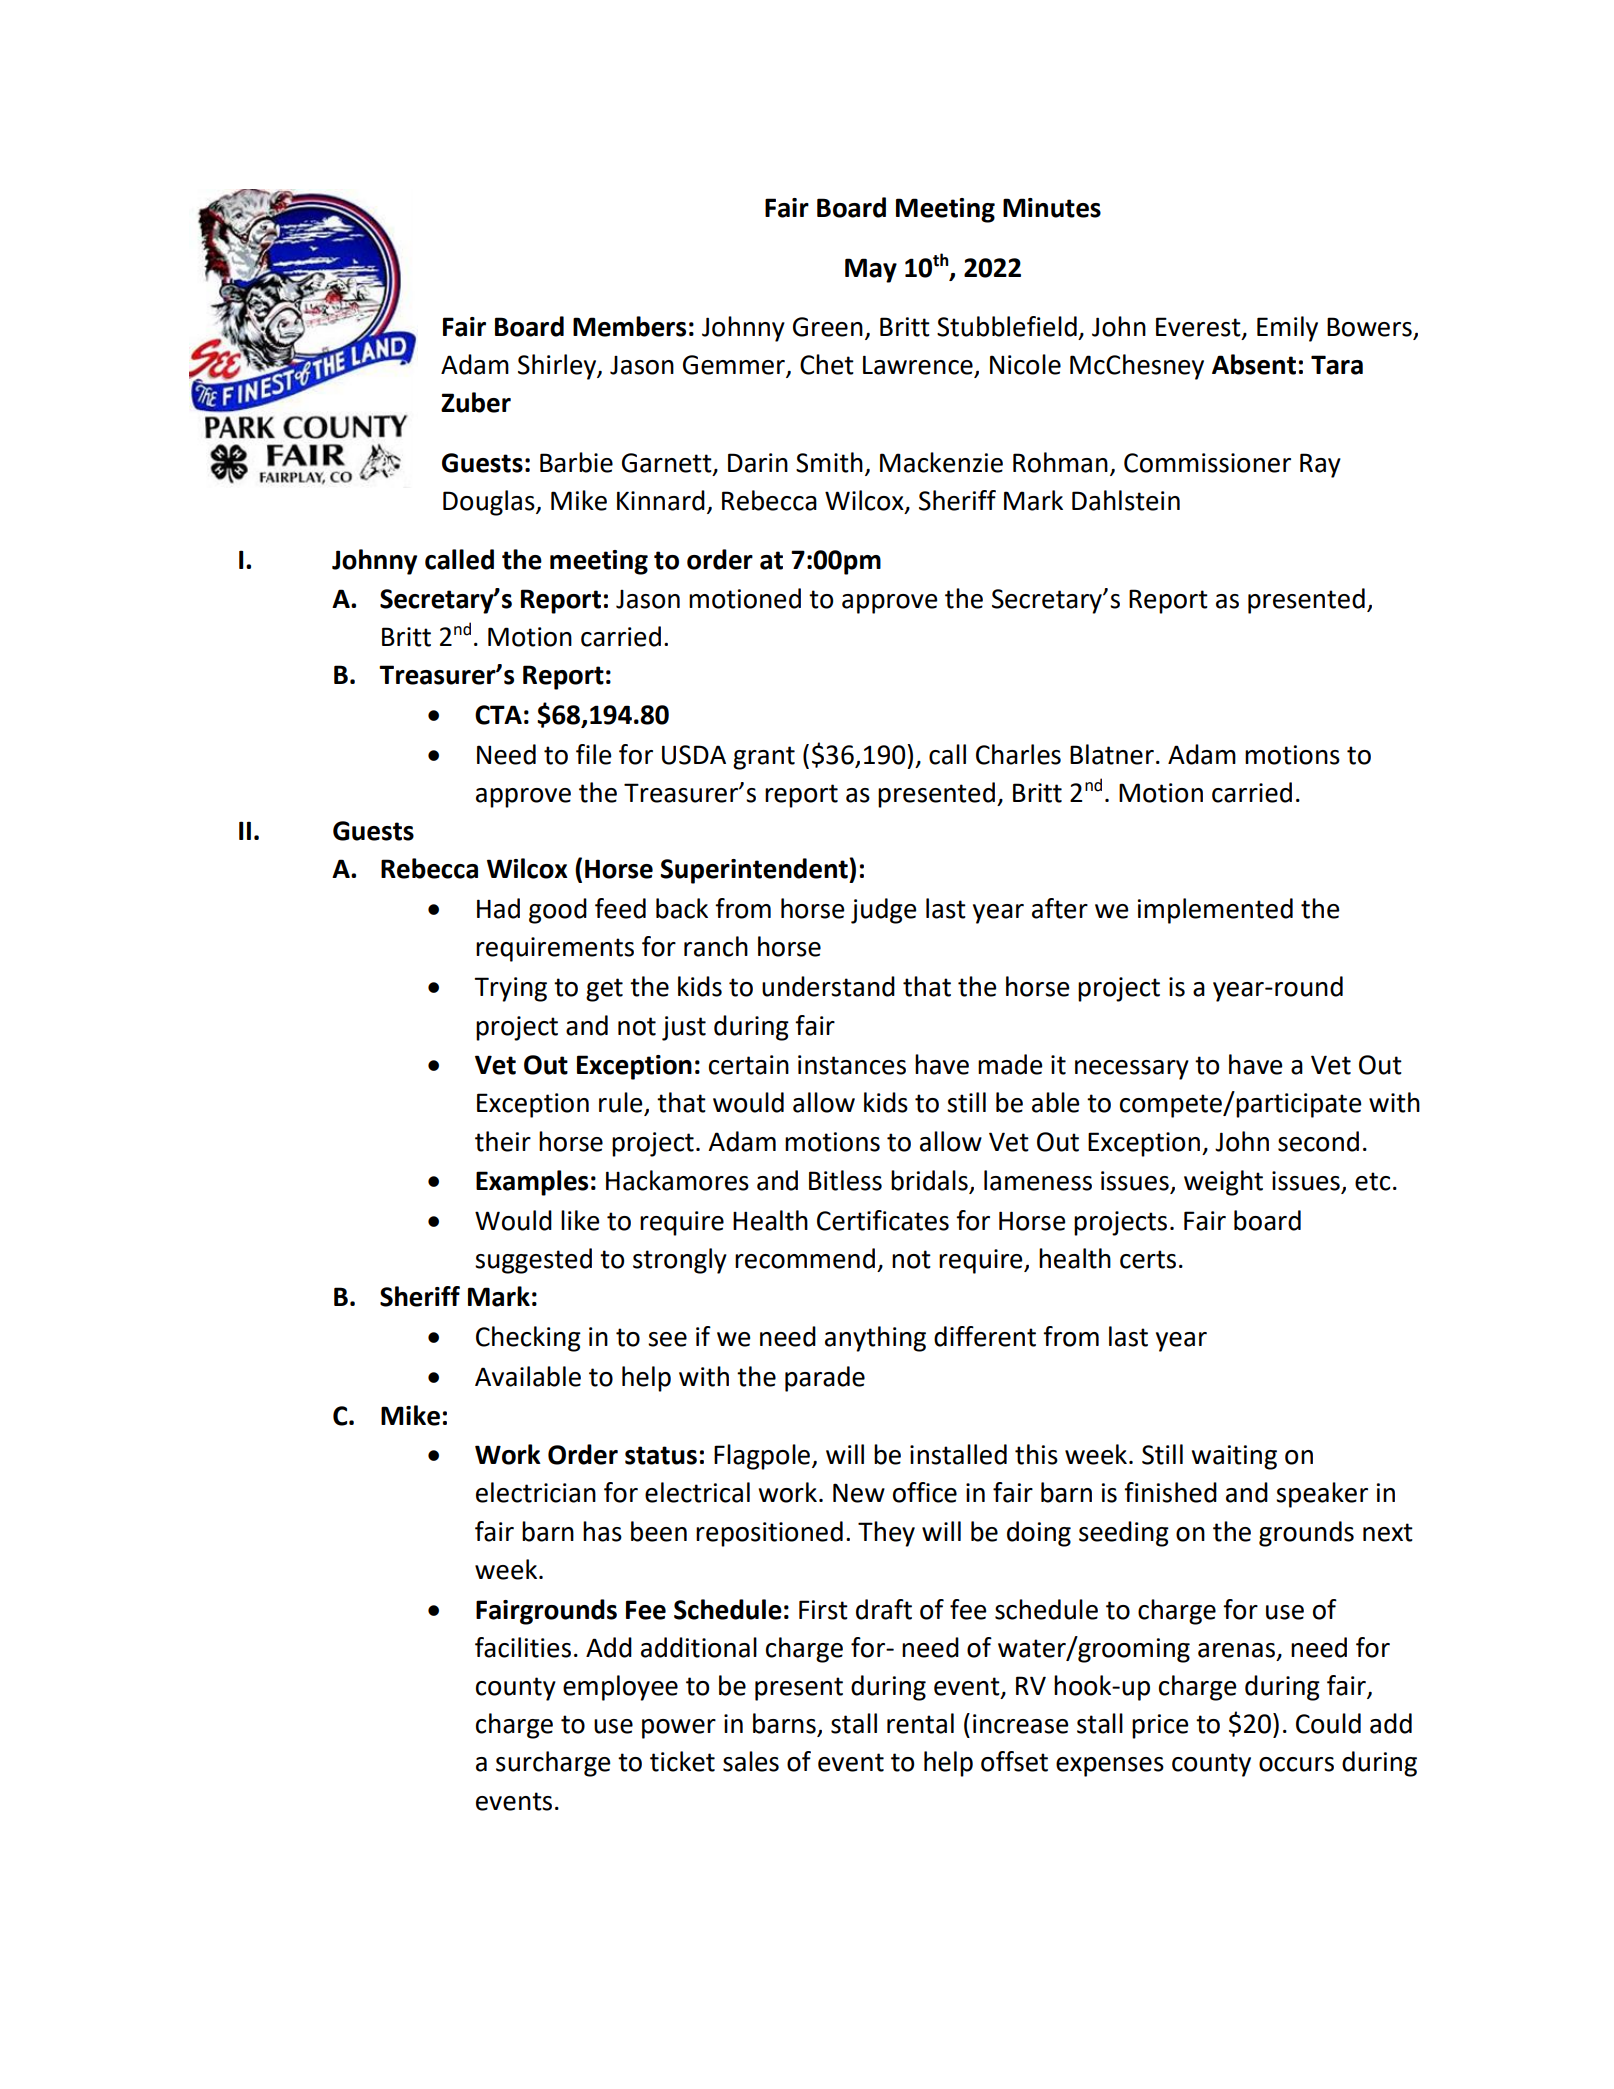  Describe the element at coordinates (1287, 329) in the screenshot. I see `Emily` at that location.
